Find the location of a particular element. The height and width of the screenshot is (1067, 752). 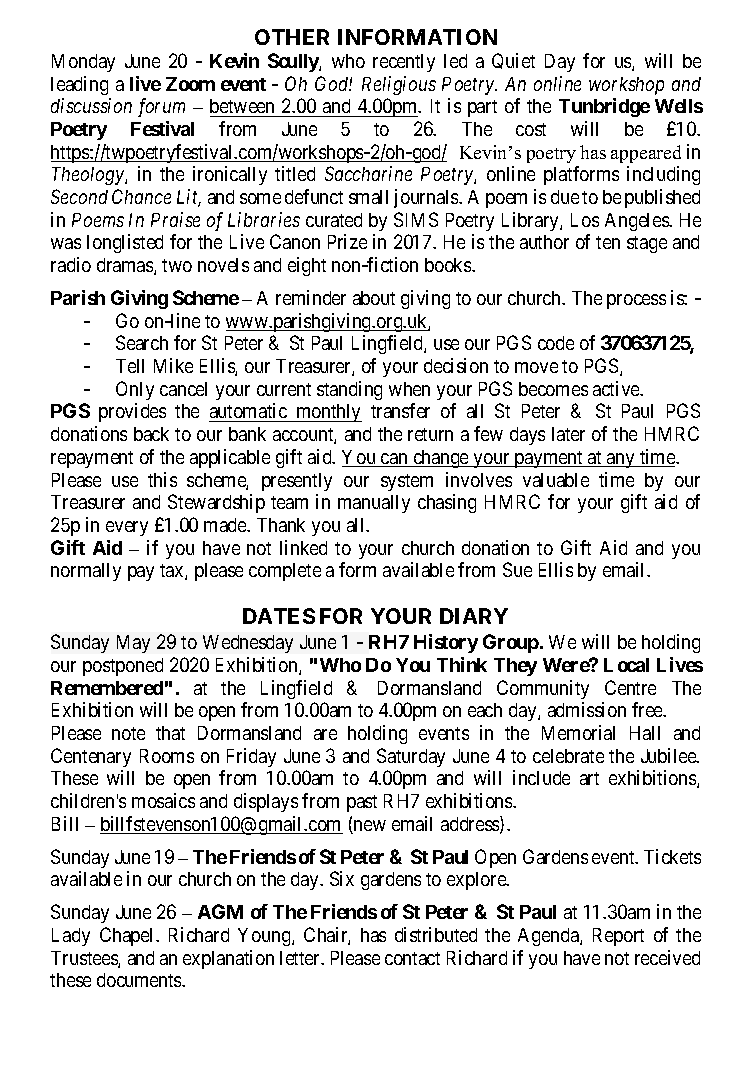

Monday is located at coordinates (83, 63).
